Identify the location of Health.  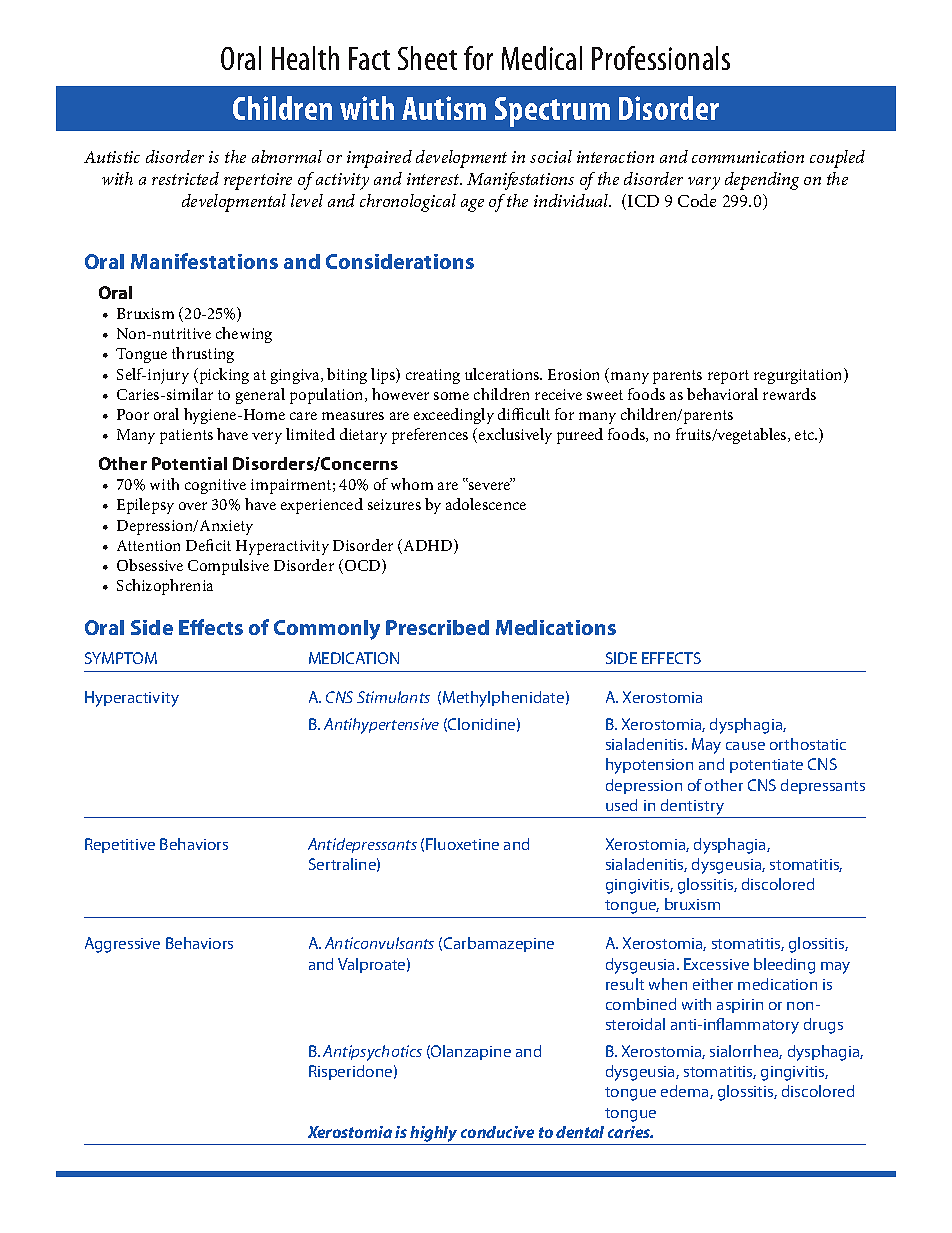
(305, 58).
